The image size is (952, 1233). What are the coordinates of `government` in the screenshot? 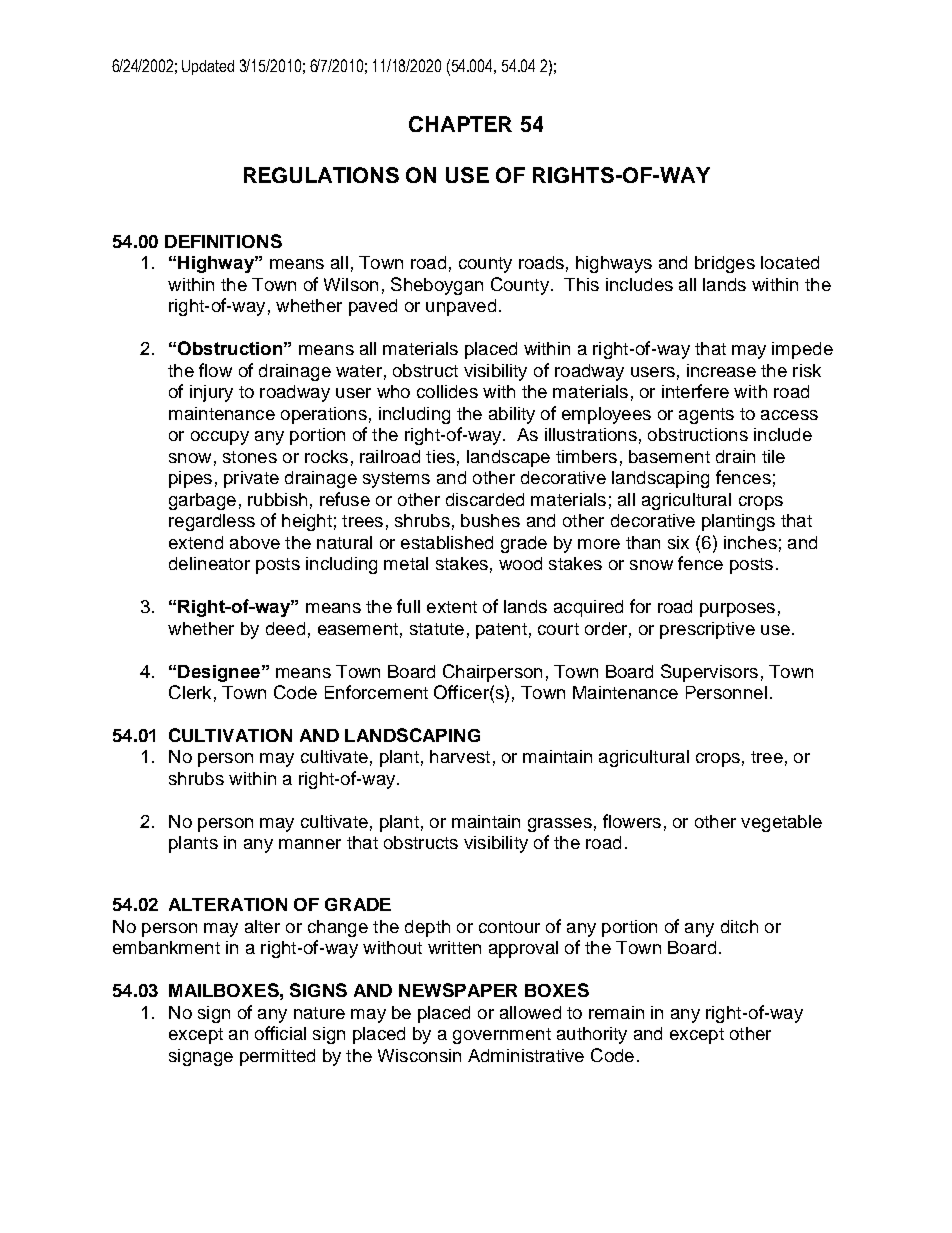 It's located at (502, 1036).
